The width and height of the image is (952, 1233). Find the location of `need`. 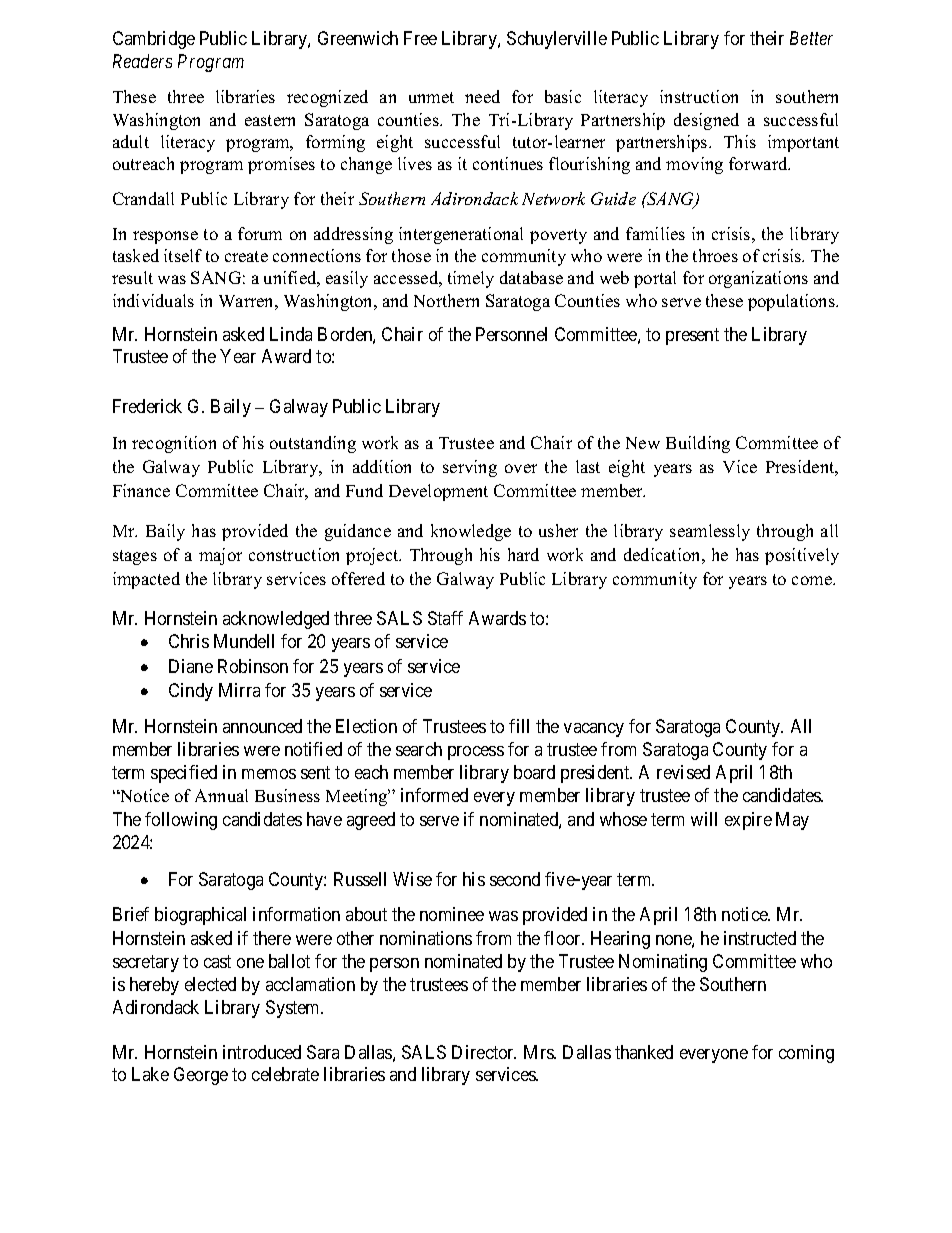

need is located at coordinates (482, 96).
